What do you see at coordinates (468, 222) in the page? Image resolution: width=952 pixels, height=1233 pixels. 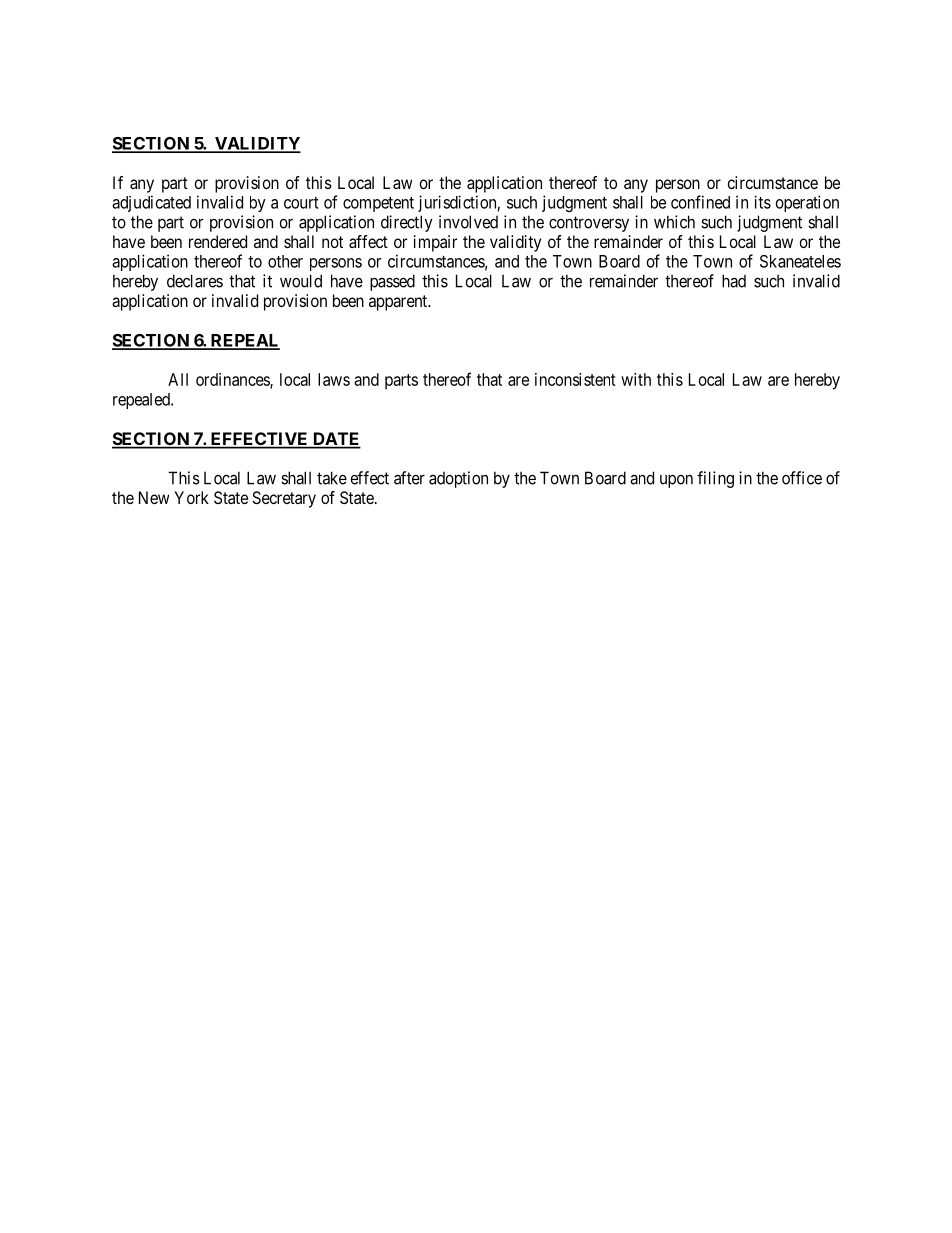 I see `involved` at bounding box center [468, 222].
